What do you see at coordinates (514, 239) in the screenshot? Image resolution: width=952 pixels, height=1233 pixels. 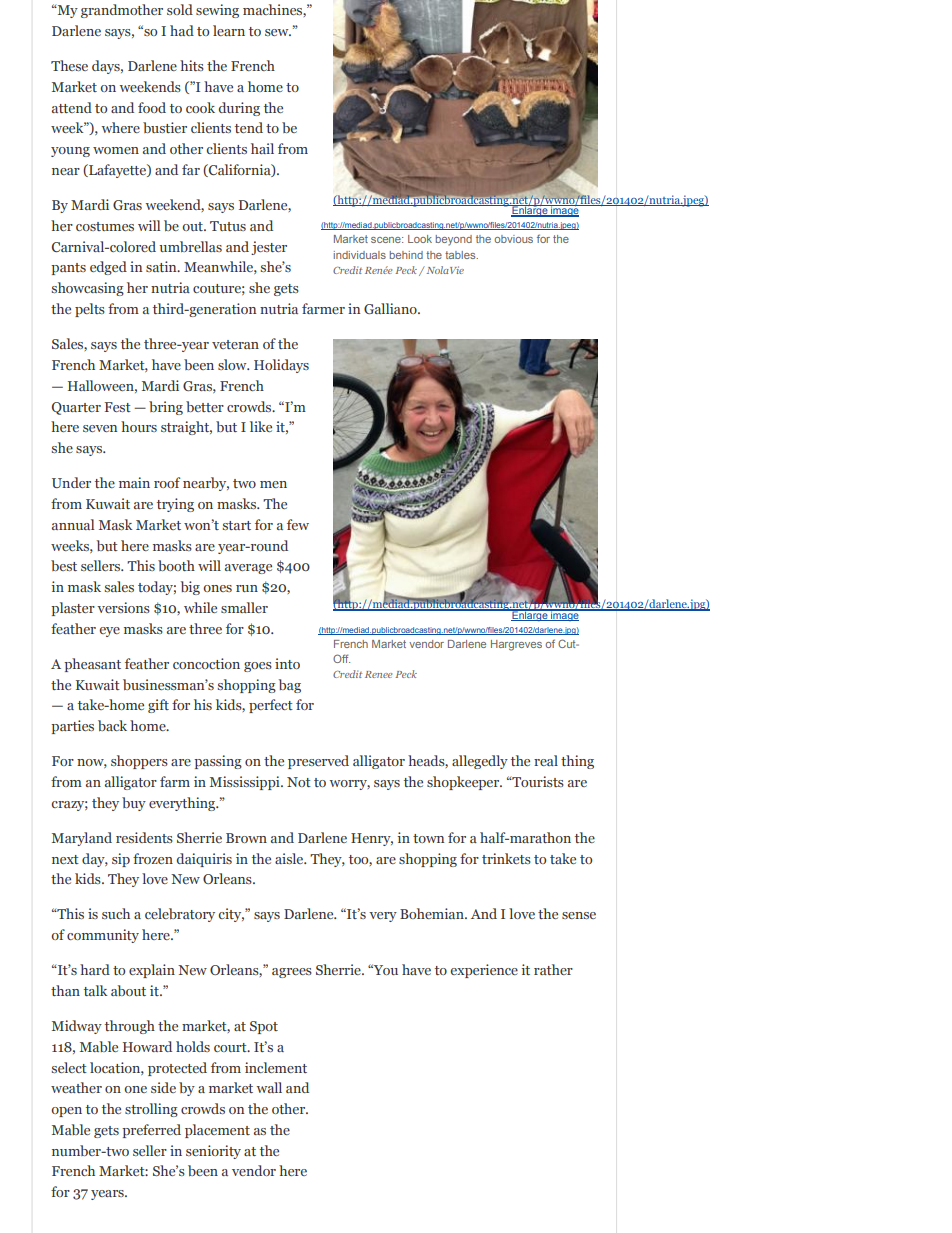 I see `obvious` at bounding box center [514, 239].
